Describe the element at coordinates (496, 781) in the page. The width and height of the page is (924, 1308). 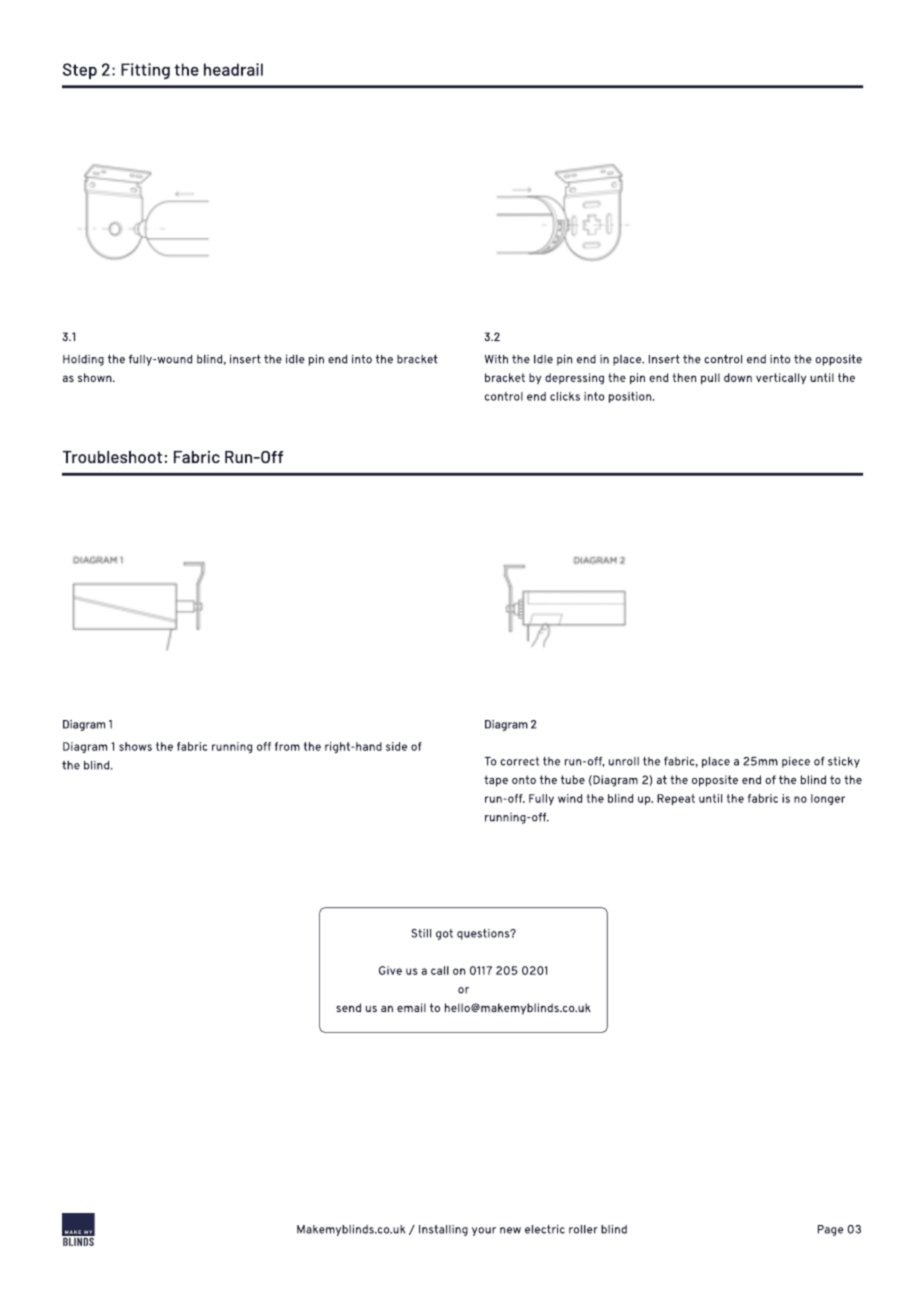
I see `tape` at that location.
